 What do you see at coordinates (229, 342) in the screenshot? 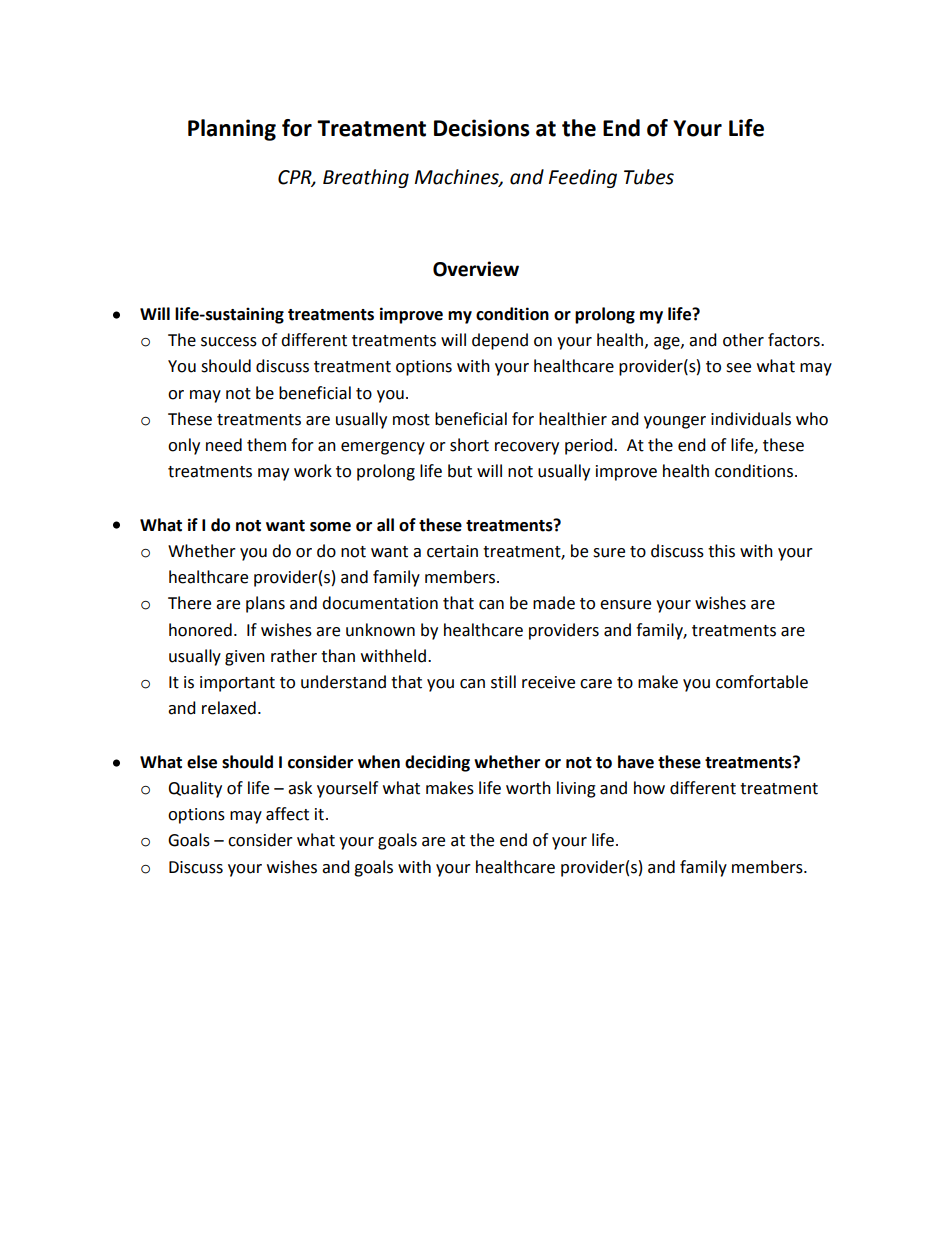
I see `success` at bounding box center [229, 342].
